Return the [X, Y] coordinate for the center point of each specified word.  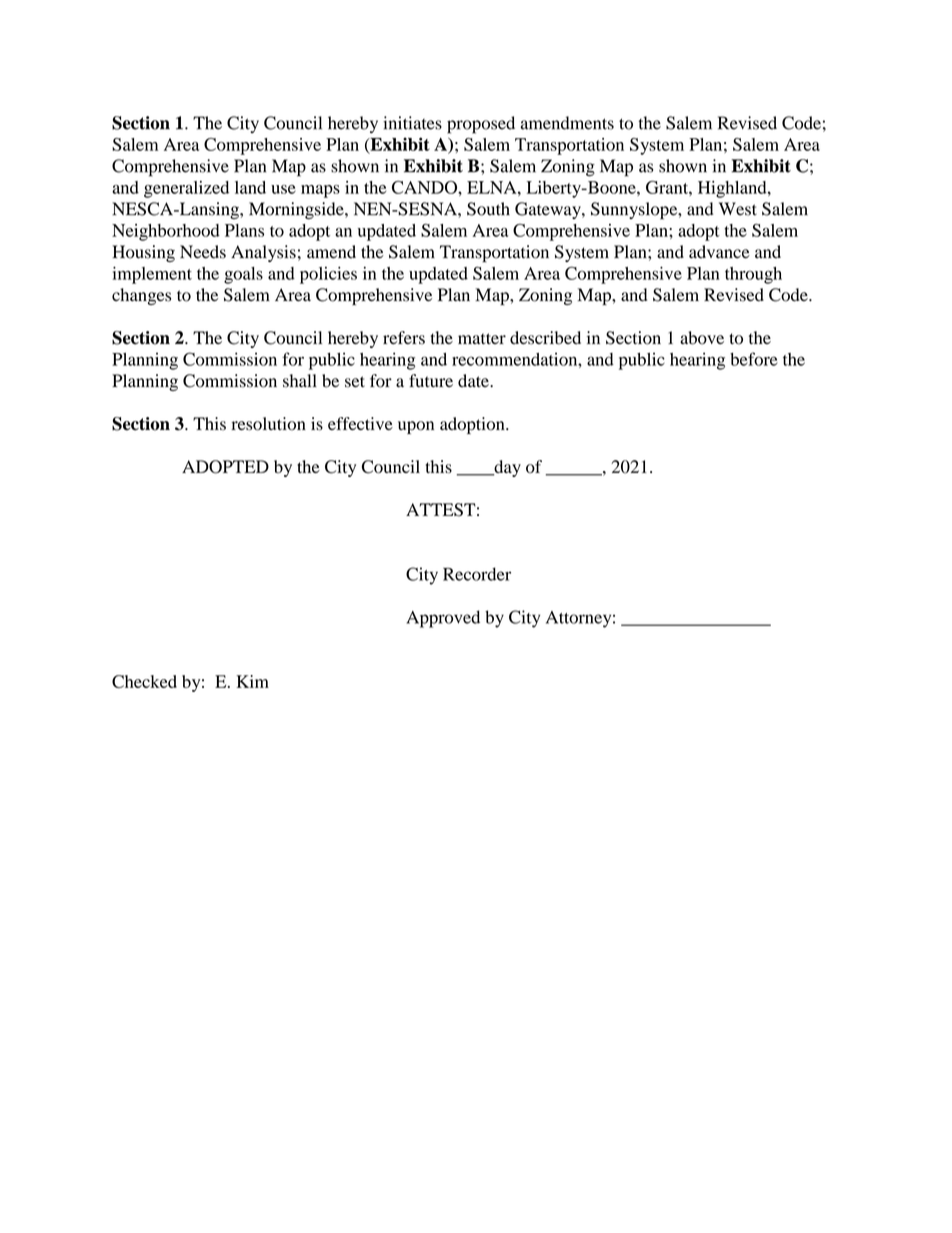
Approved [443, 619]
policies [328, 275]
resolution [268, 424]
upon [416, 427]
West [738, 209]
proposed [481, 125]
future [431, 380]
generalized [186, 189]
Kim [252, 681]
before [754, 359]
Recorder [477, 574]
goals [243, 275]
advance [719, 252]
